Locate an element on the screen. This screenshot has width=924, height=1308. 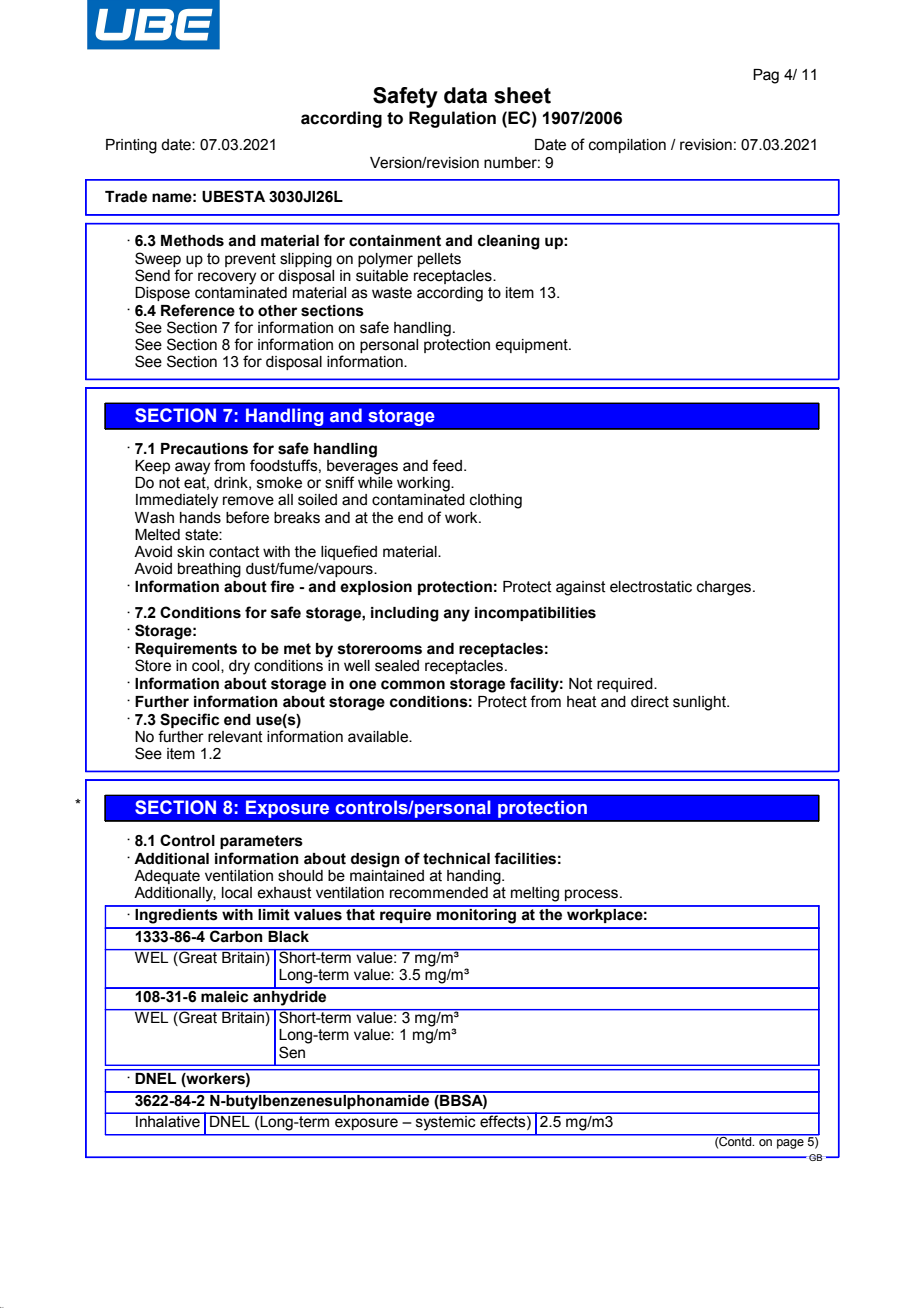
local is located at coordinates (237, 893).
